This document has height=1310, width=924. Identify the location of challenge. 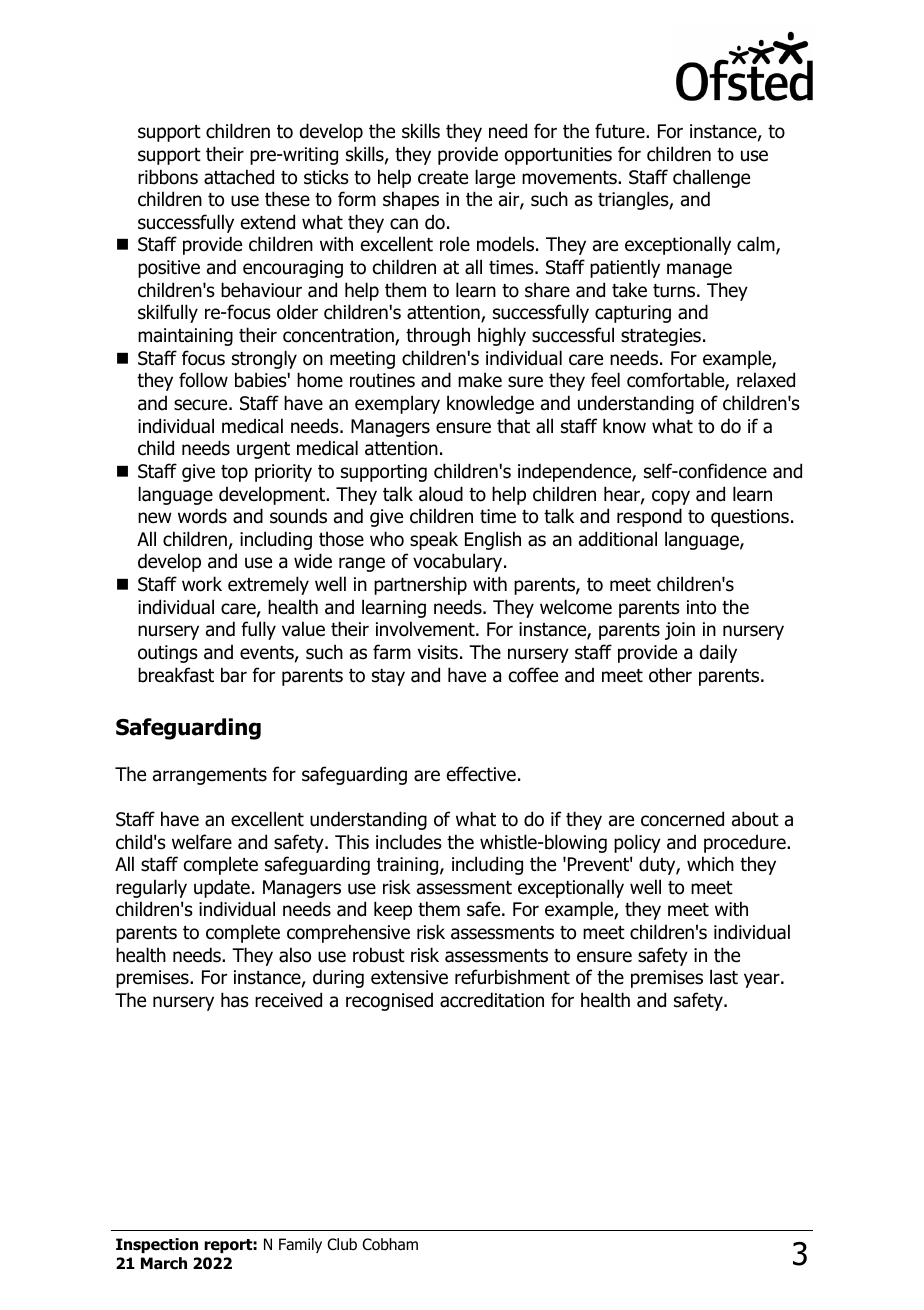
(711, 178).
